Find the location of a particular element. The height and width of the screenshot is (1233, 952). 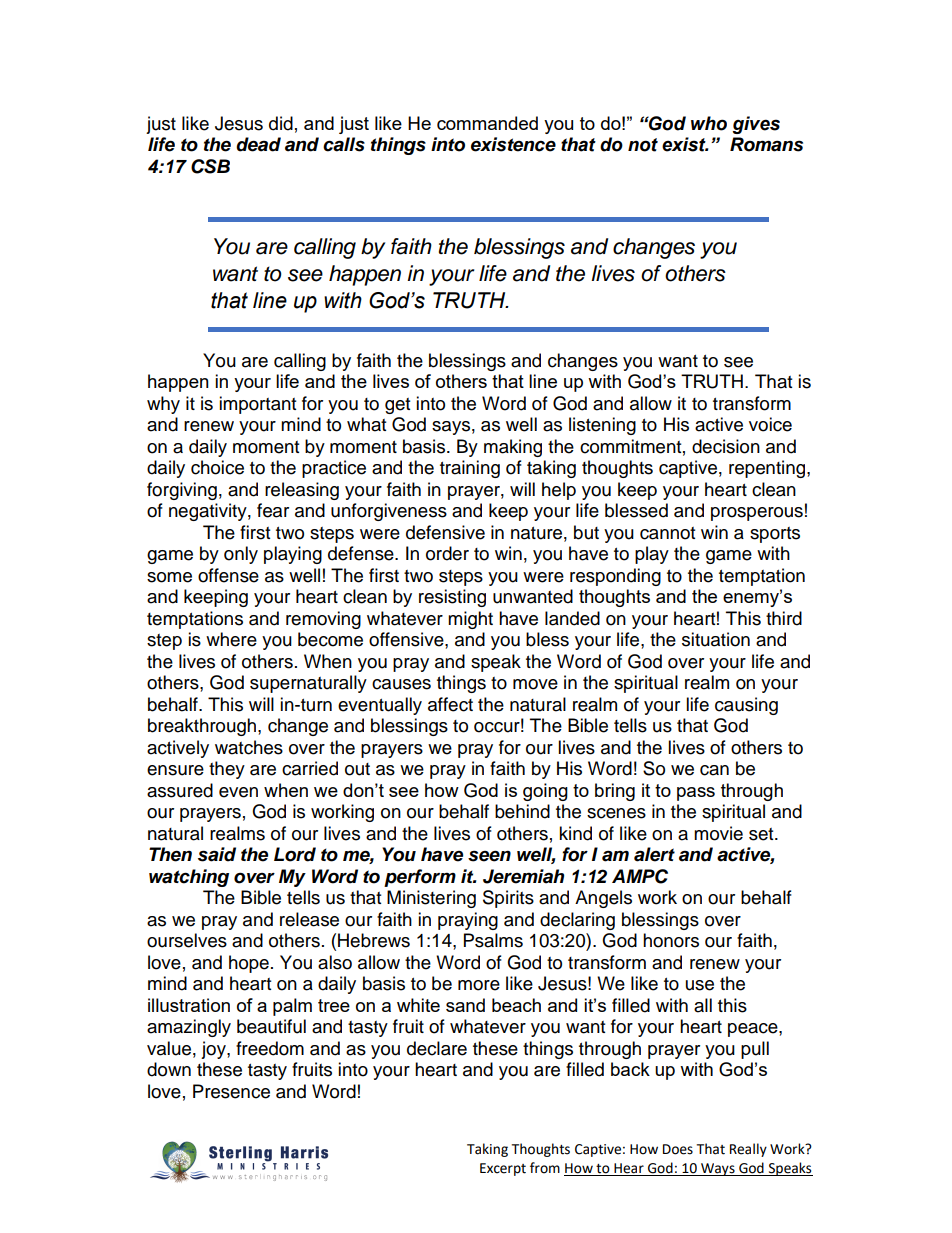

commanded is located at coordinates (487, 123).
